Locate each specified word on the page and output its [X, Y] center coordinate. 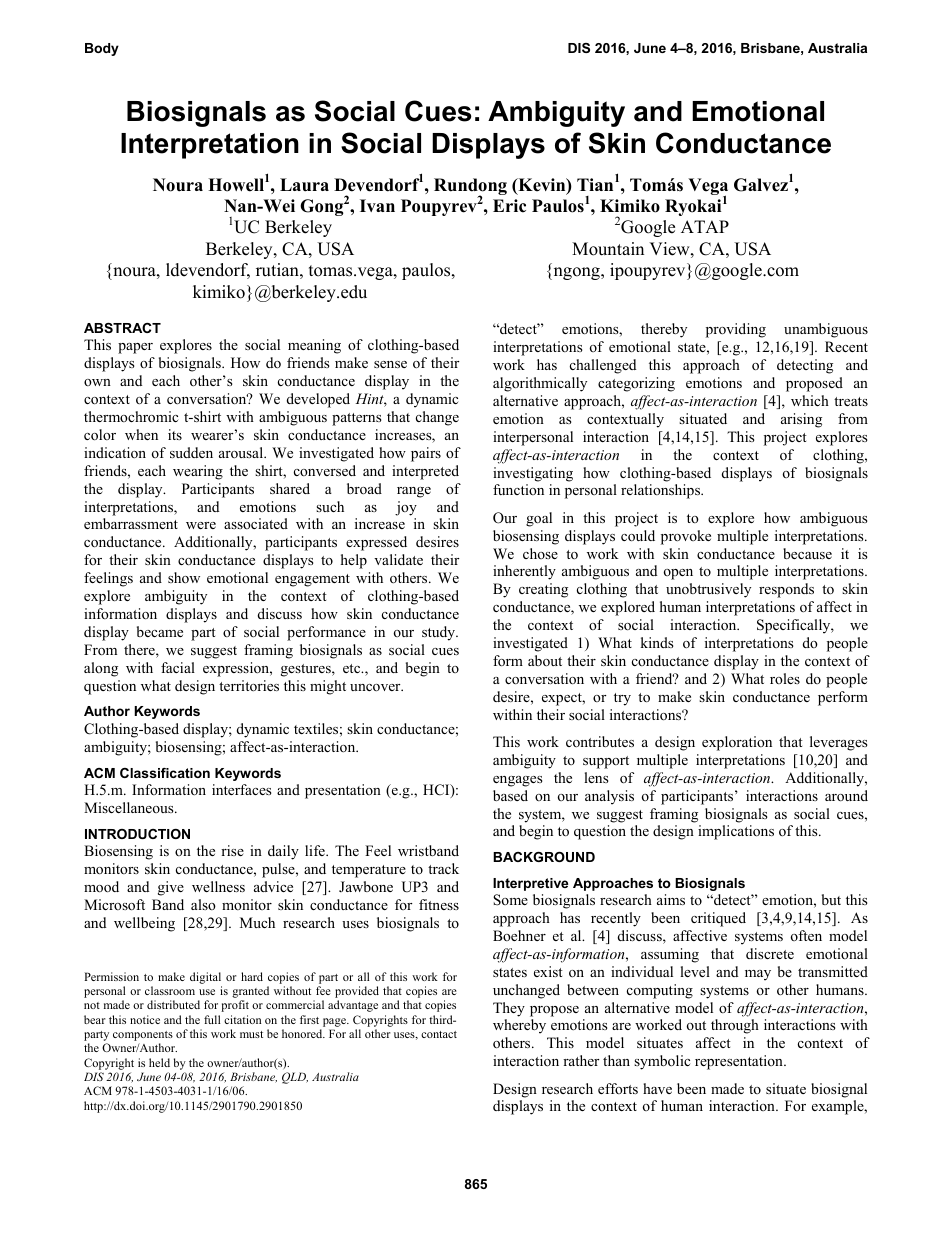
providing [736, 330]
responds [786, 590]
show [184, 577]
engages [518, 781]
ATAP [705, 226]
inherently [524, 572]
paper [135, 348]
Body [102, 49]
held [159, 1062]
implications [736, 832]
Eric [509, 206]
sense [390, 364]
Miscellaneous [130, 807]
